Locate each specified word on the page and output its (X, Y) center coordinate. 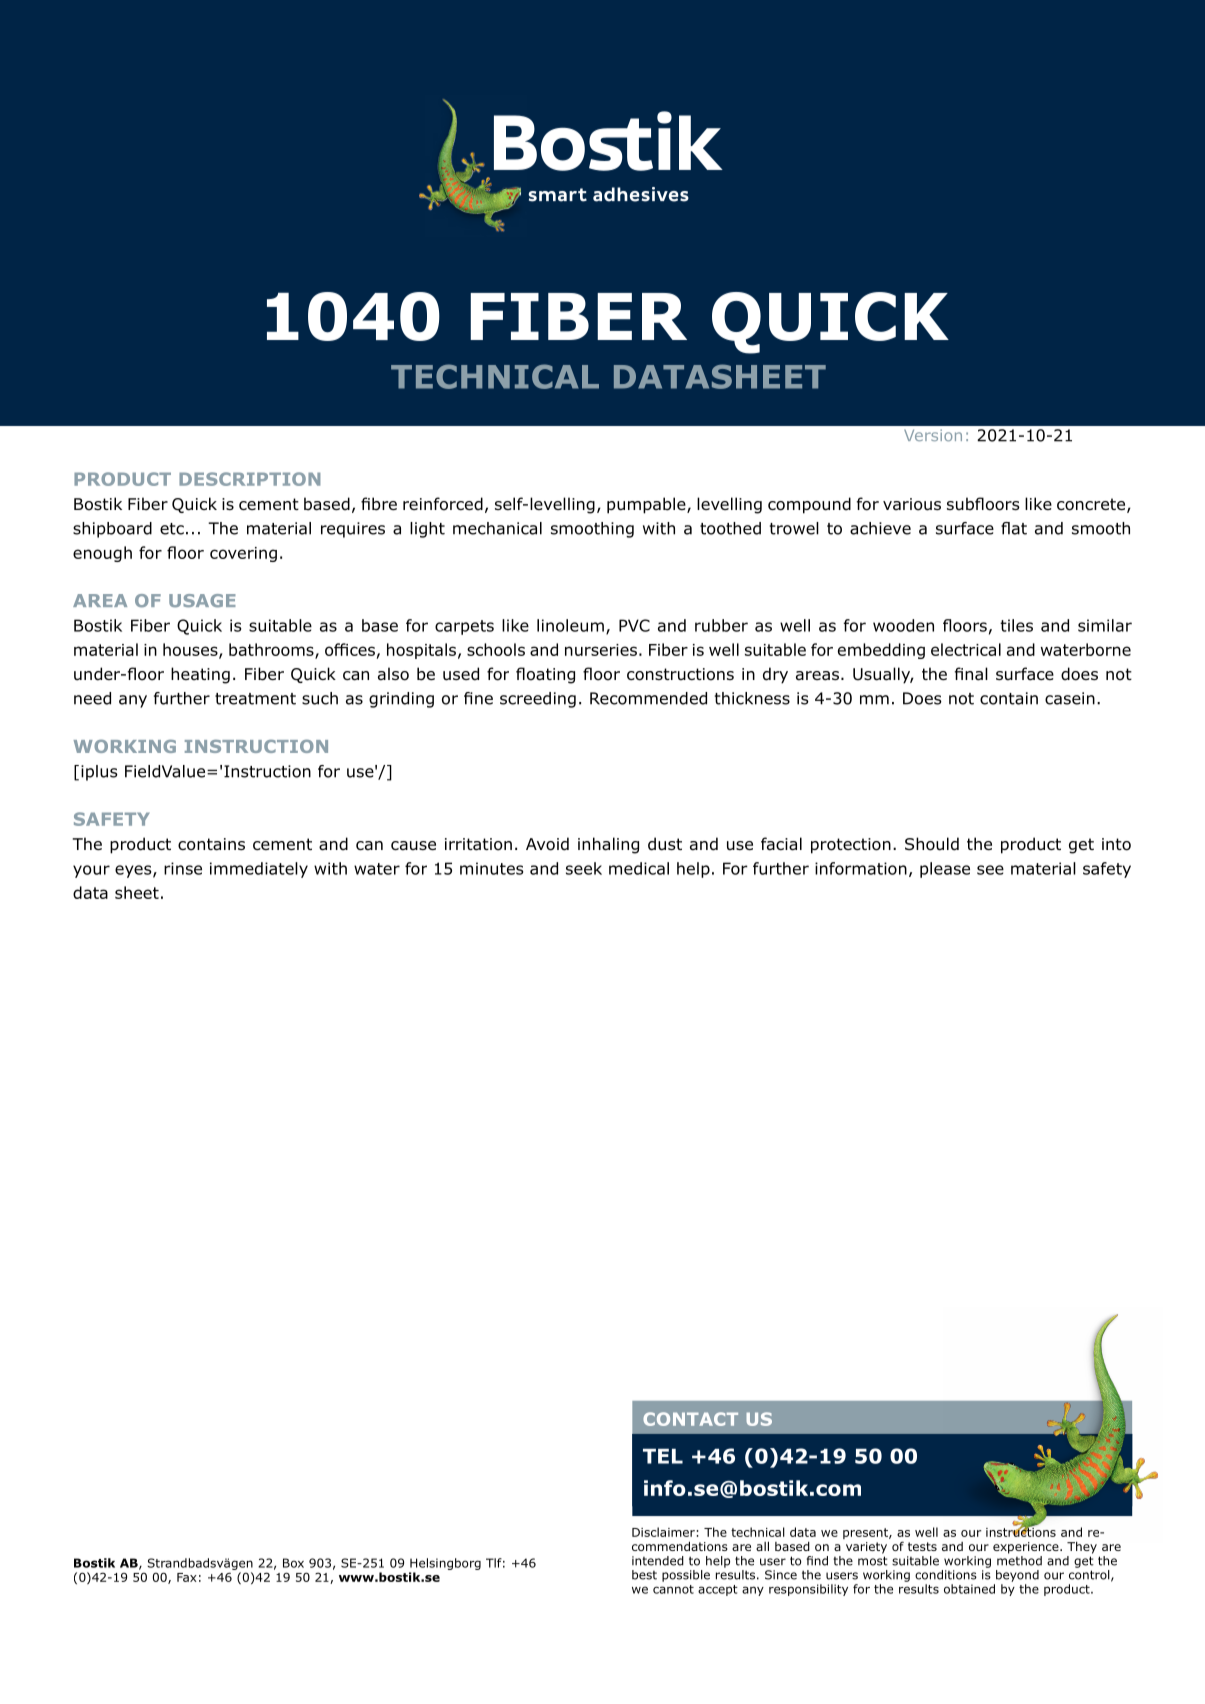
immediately (259, 870)
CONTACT (690, 1419)
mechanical (497, 528)
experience (1027, 1548)
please (945, 870)
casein (1070, 698)
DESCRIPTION (249, 479)
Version (933, 435)
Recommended (648, 698)
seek (584, 868)
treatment (255, 699)
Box (293, 1563)
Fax (187, 1577)
